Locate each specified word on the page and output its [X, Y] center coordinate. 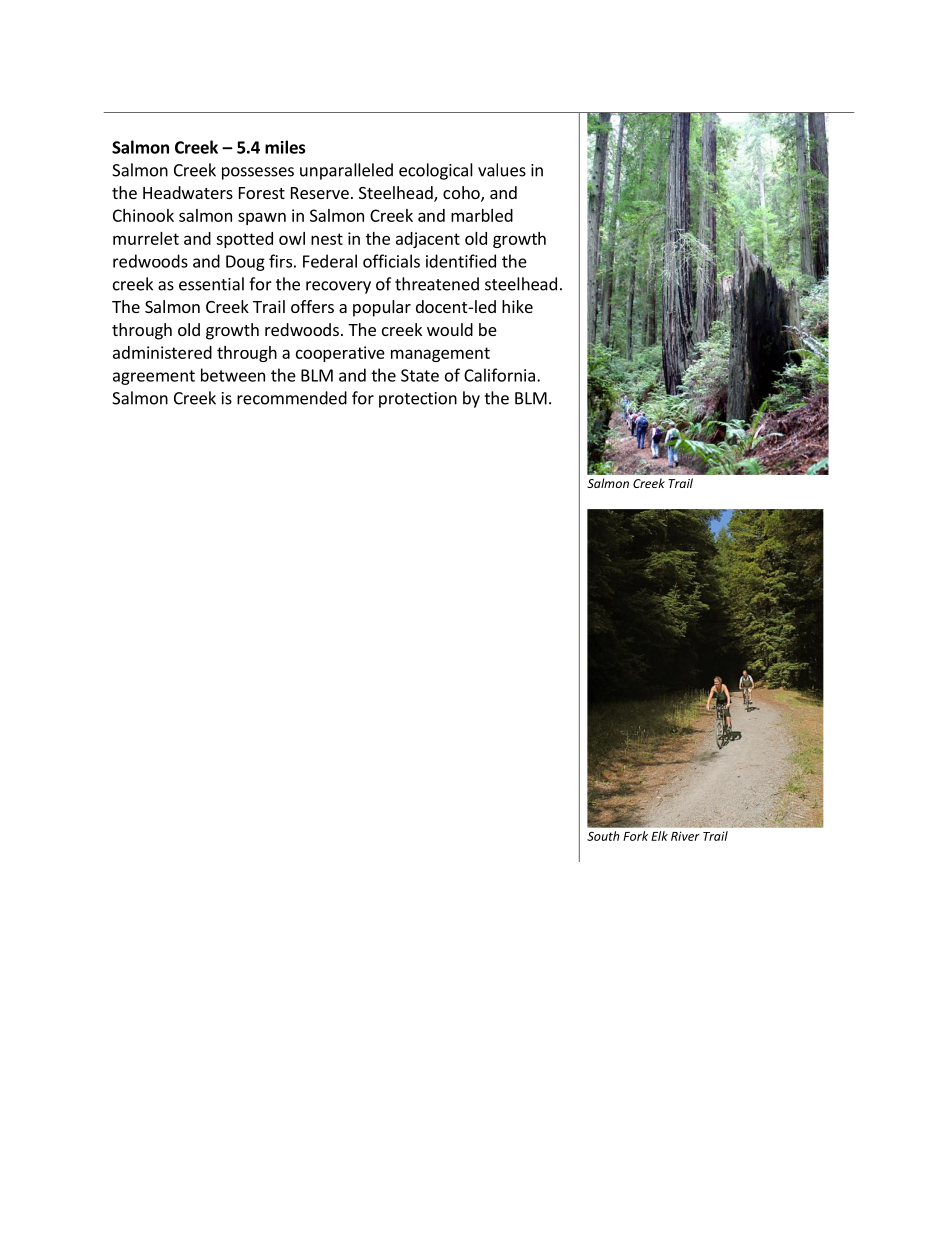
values [502, 170]
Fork [635, 836]
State [420, 375]
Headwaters [188, 192]
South [603, 836]
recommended [292, 398]
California [499, 375]
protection [418, 400]
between [233, 375]
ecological [436, 171]
